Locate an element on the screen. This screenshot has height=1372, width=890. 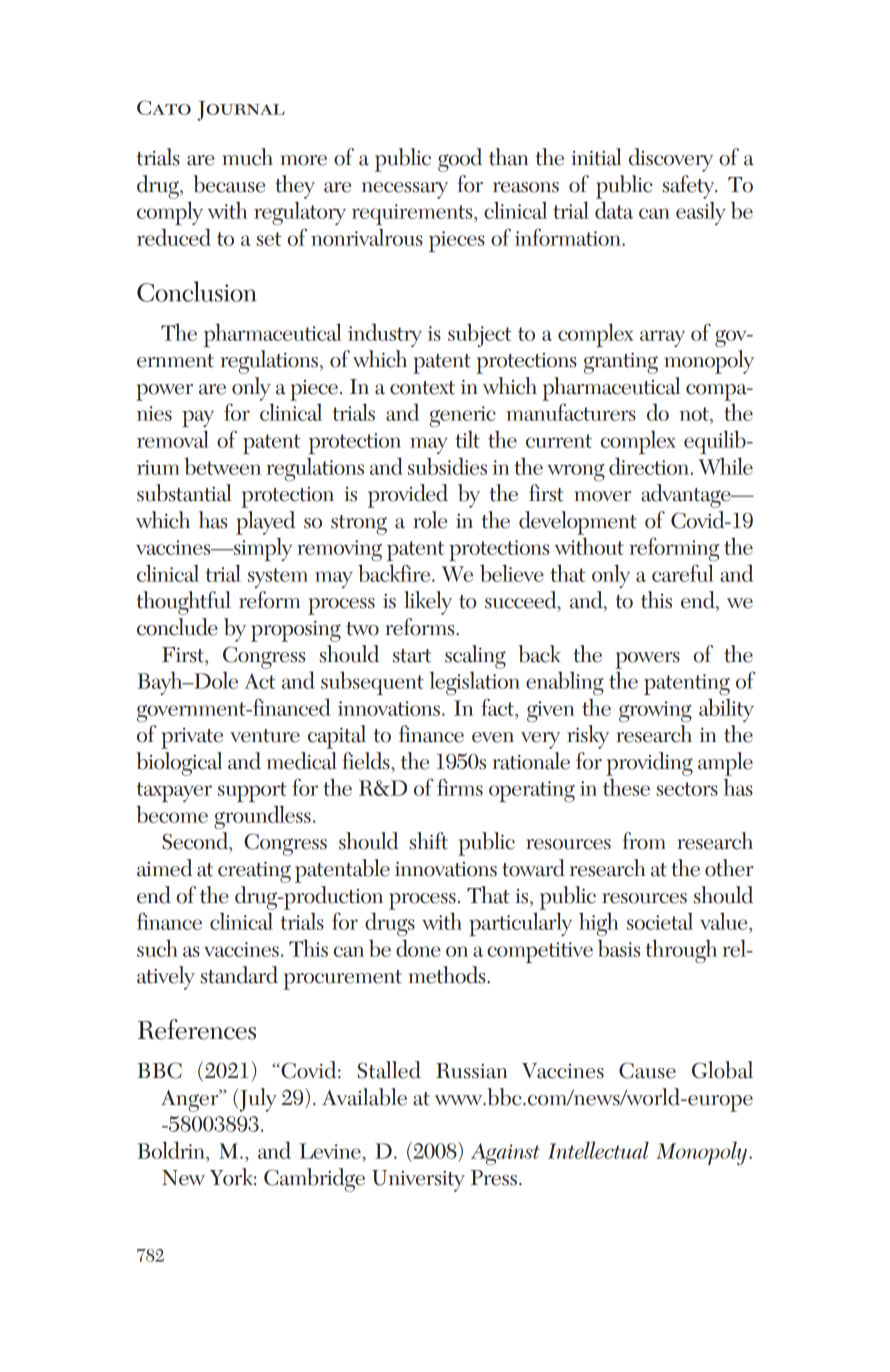
Intellectual is located at coordinates (598, 1150).
